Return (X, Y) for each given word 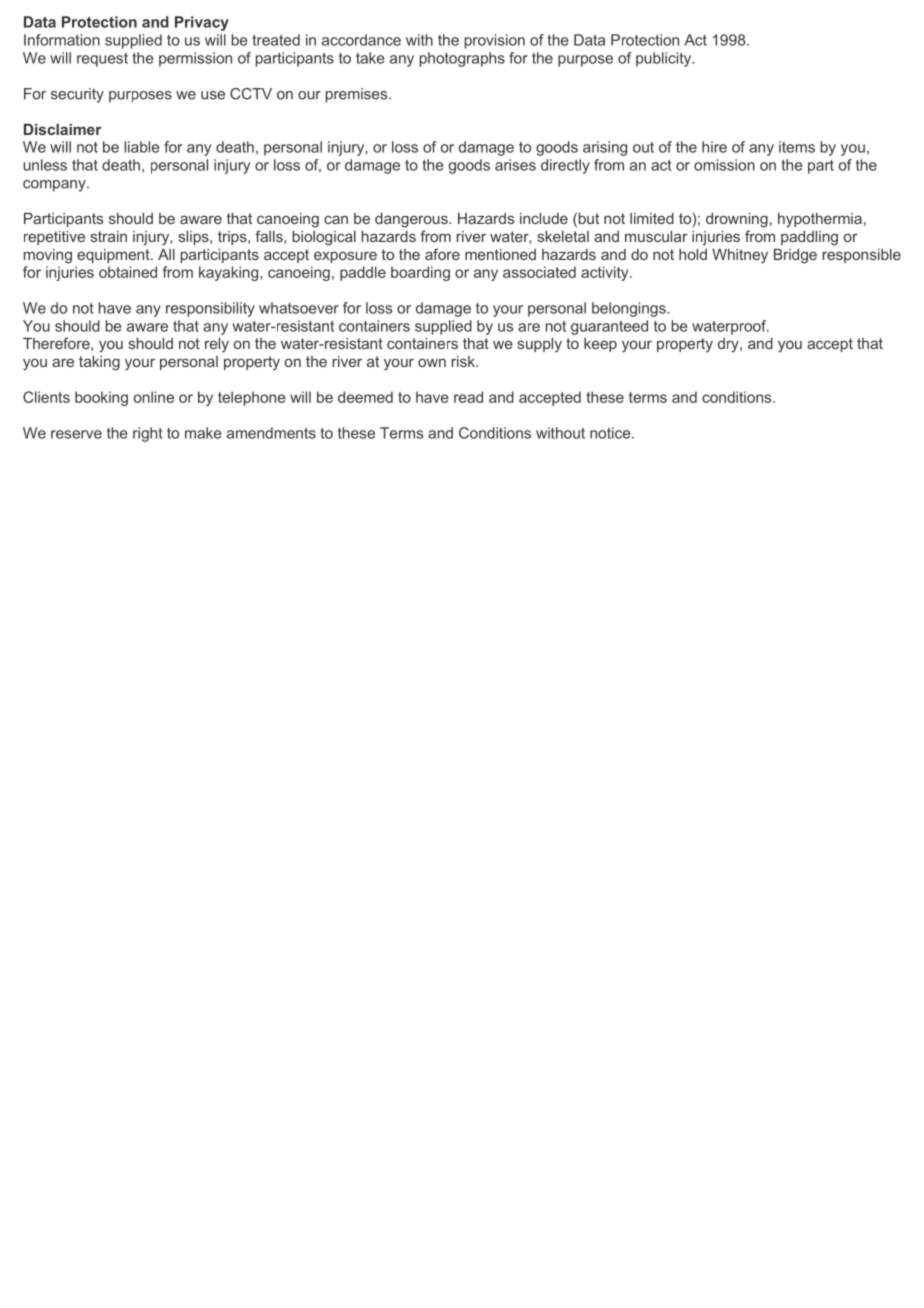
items (797, 147)
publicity (665, 59)
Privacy (202, 23)
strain (109, 236)
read (468, 397)
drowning (737, 220)
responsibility (210, 309)
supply (540, 345)
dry (729, 345)
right (148, 434)
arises (515, 165)
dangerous (412, 220)
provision (495, 41)
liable (141, 147)
